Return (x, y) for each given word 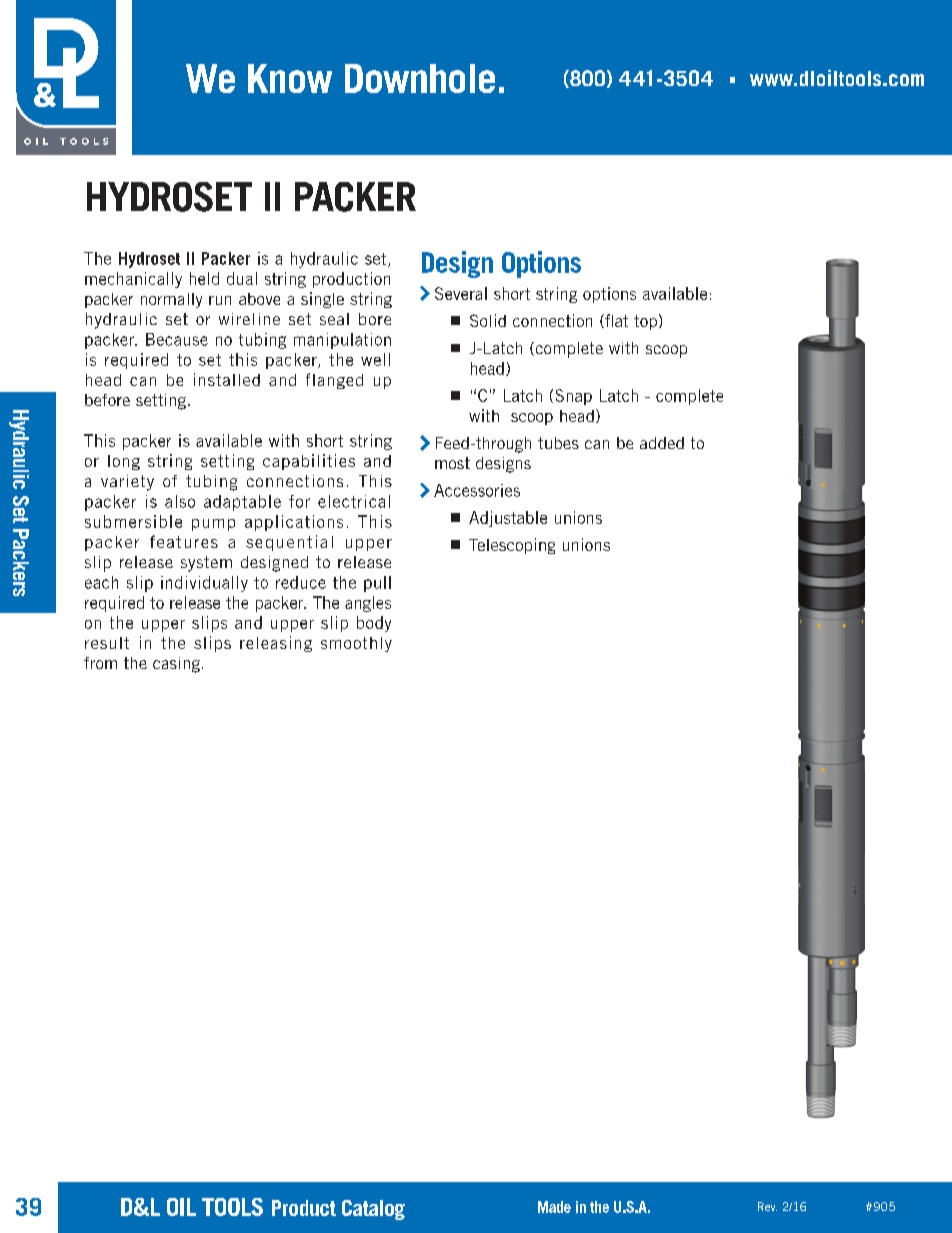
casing (176, 665)
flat (615, 321)
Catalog (373, 1210)
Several (461, 293)
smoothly (356, 644)
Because (177, 339)
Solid (488, 320)
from (100, 663)
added (662, 443)
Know (290, 78)
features (184, 541)
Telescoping (512, 546)
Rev (767, 1206)
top (645, 322)
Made (554, 1207)
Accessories (477, 490)
